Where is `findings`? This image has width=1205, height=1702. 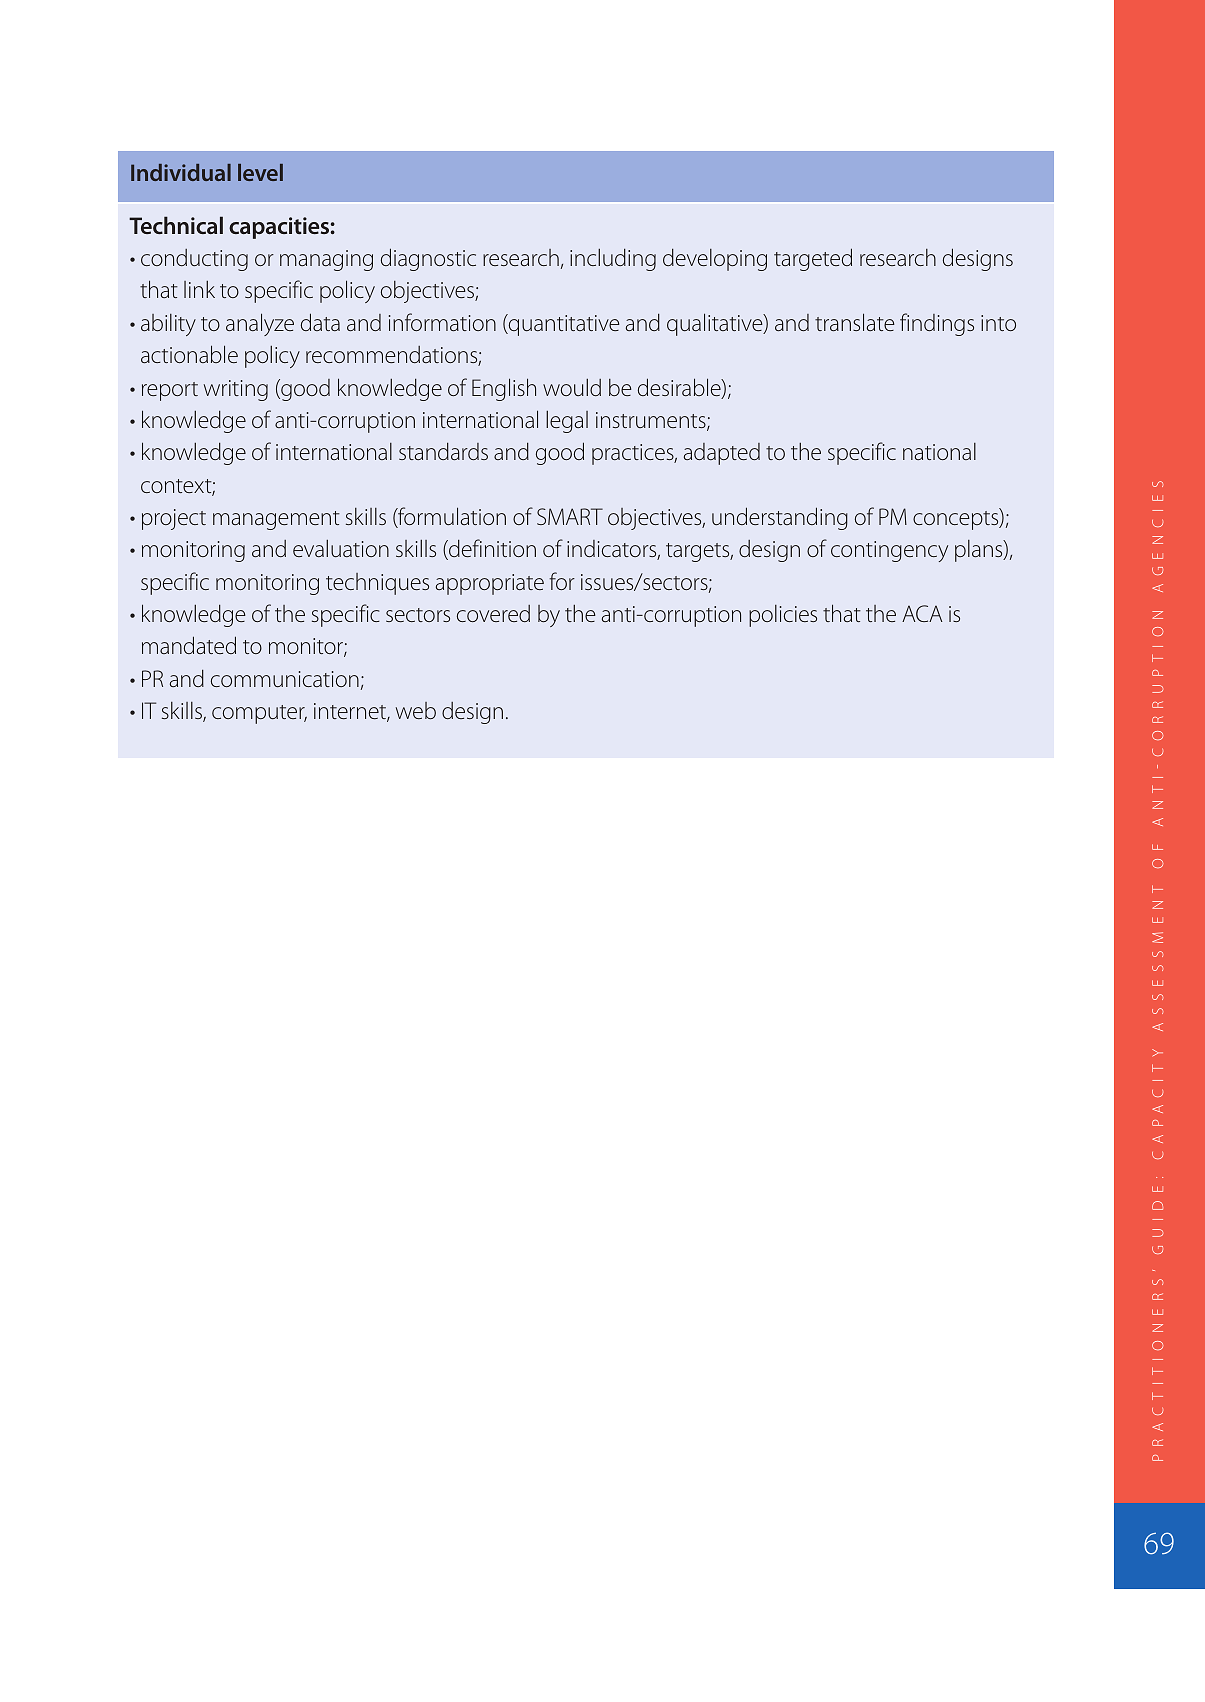
findings is located at coordinates (937, 324).
